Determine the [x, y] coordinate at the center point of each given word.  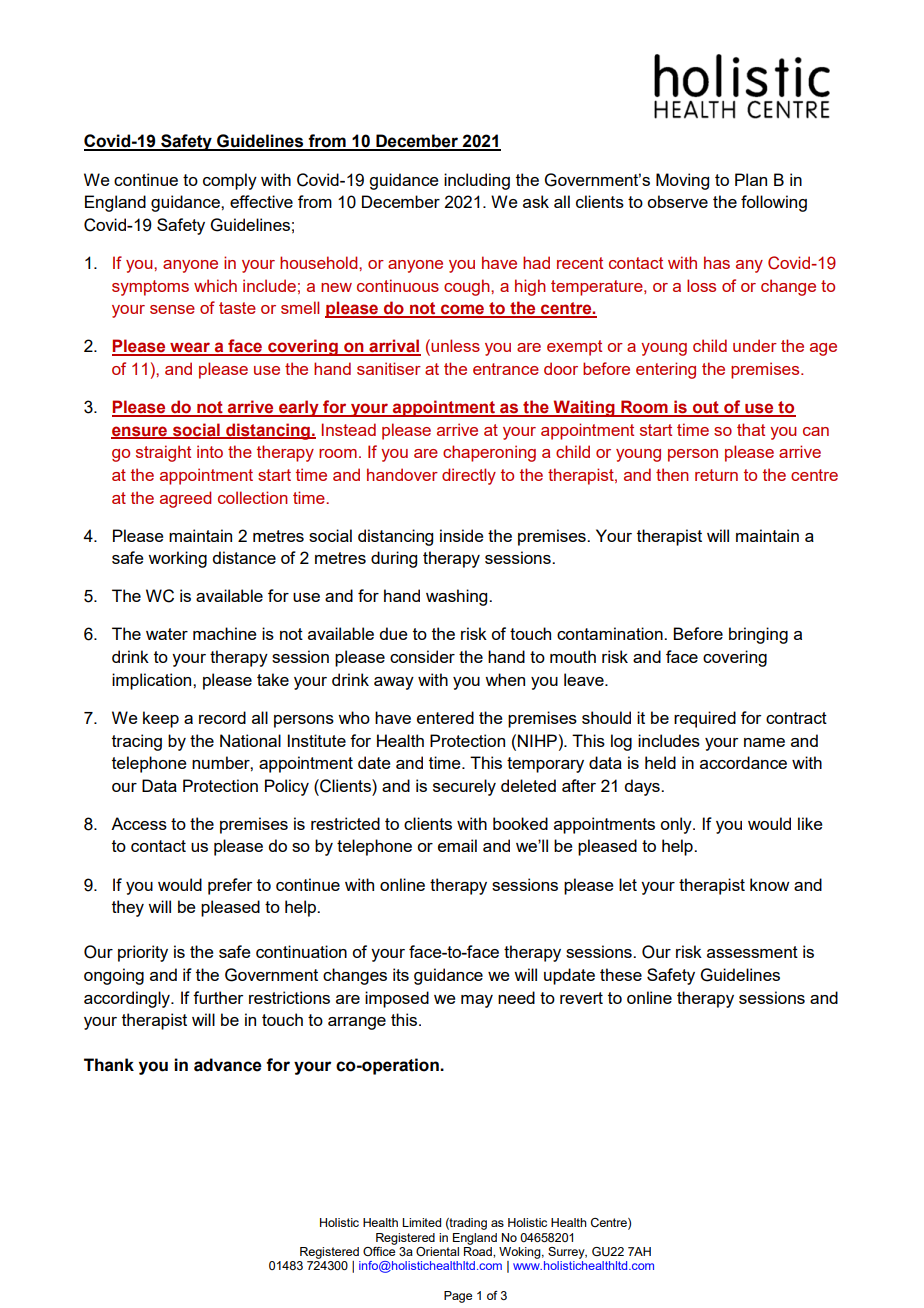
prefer [230, 886]
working [177, 559]
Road [479, 1251]
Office [379, 1250]
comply [230, 181]
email [457, 845]
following [774, 203]
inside [462, 535]
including [477, 181]
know [769, 884]
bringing [758, 635]
